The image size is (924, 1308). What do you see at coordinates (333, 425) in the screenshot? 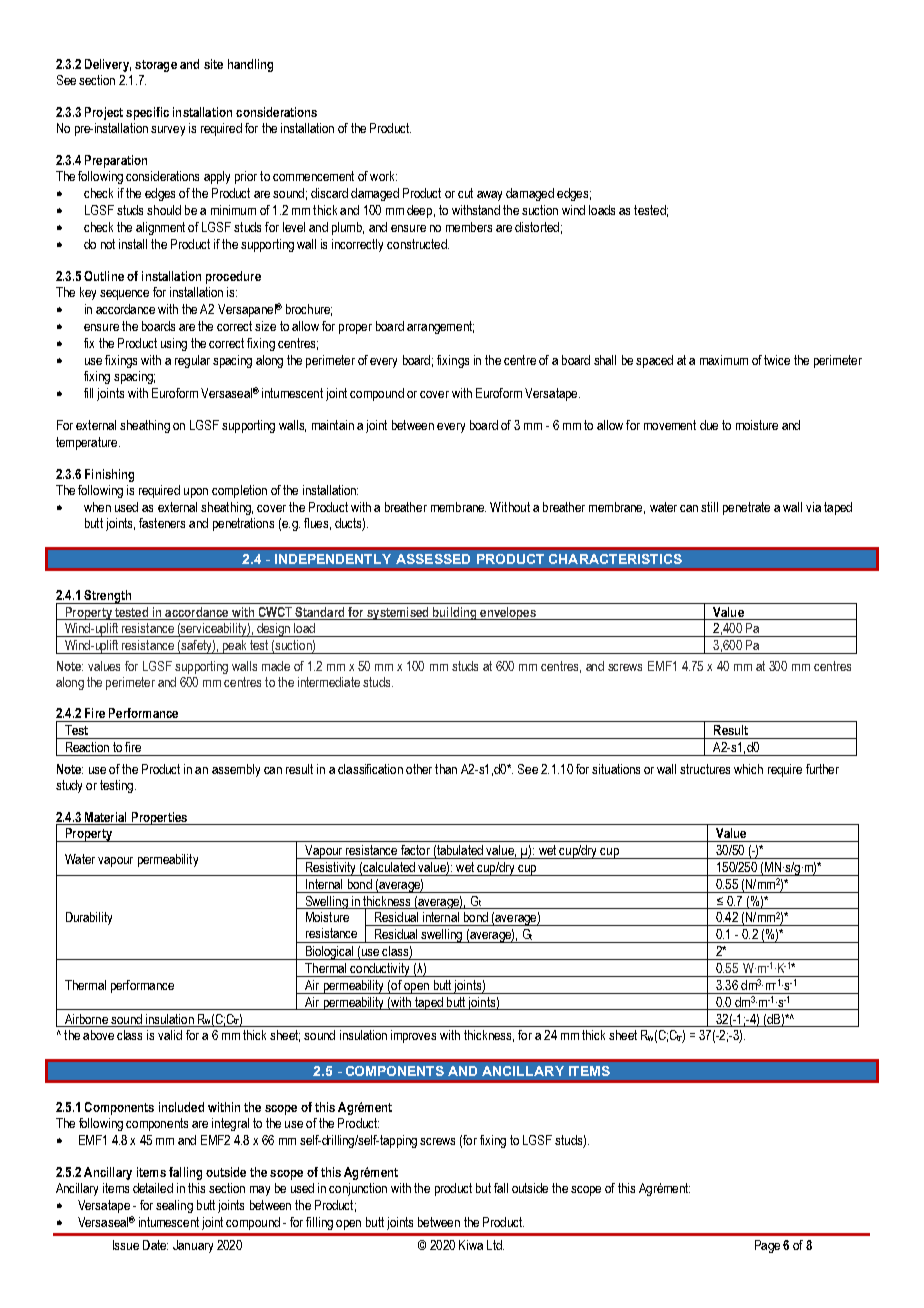
I see `maintain` at bounding box center [333, 425].
